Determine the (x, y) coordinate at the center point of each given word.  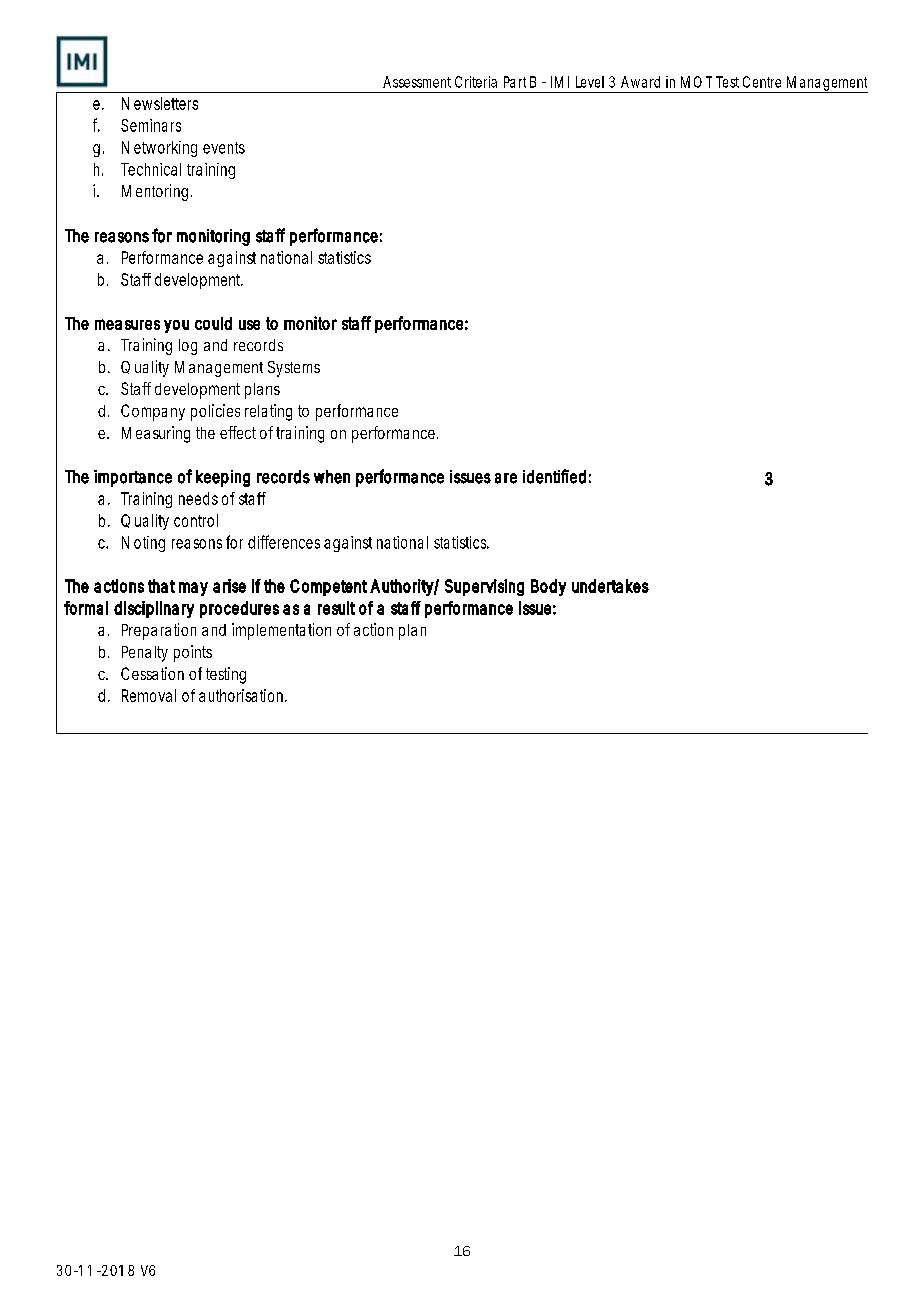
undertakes (610, 586)
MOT (696, 82)
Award (640, 82)
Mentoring (155, 192)
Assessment (417, 82)
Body (548, 587)
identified (554, 476)
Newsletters (160, 103)
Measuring (156, 434)
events (224, 148)
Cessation (152, 673)
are (506, 478)
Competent (328, 587)
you (176, 326)
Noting (143, 544)
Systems (294, 369)
